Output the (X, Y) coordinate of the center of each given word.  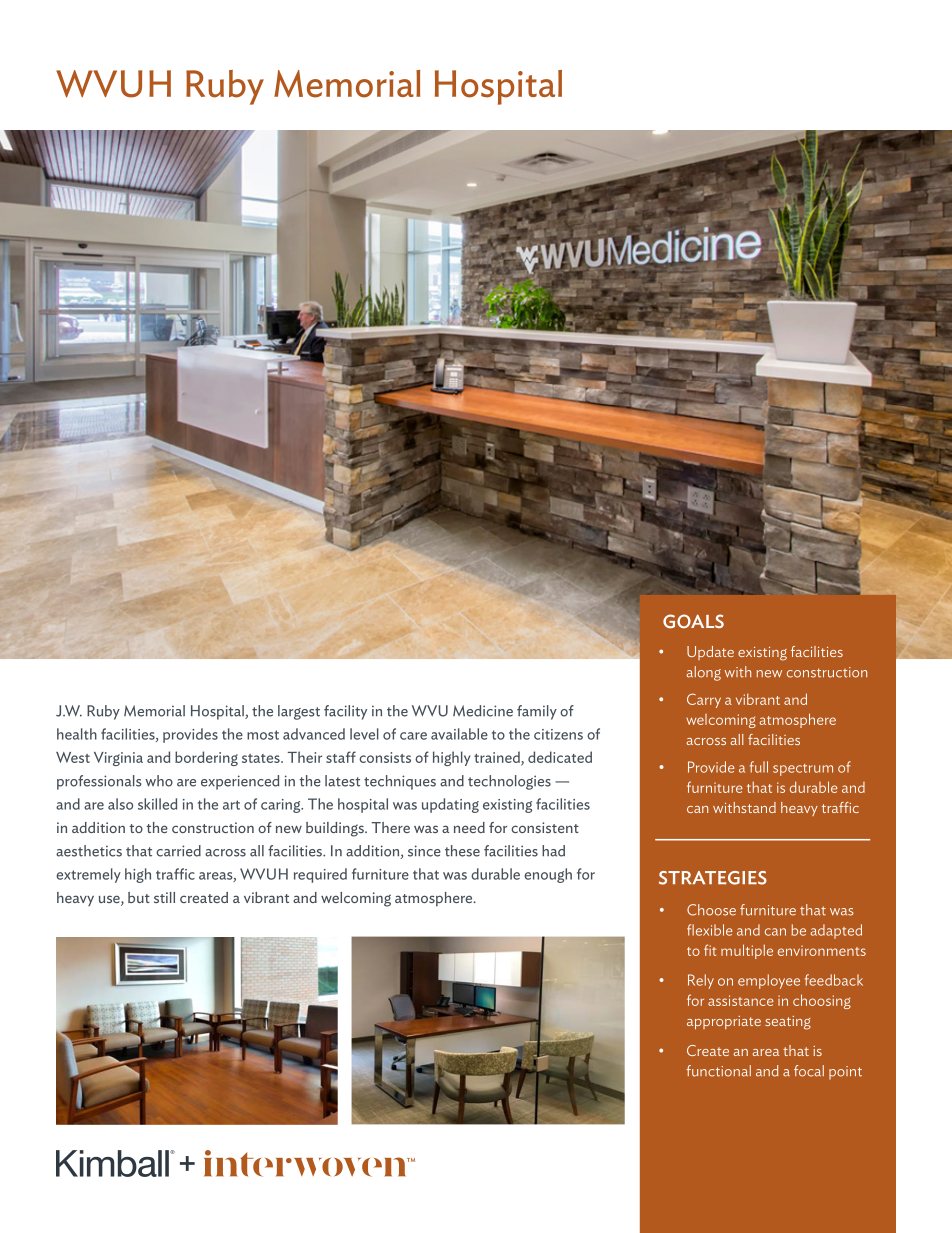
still (164, 897)
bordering (206, 758)
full (759, 767)
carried (178, 851)
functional (718, 1071)
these (462, 851)
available (459, 734)
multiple (747, 951)
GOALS (693, 621)
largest (299, 712)
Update (710, 653)
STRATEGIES (713, 878)
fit (710, 950)
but (139, 897)
